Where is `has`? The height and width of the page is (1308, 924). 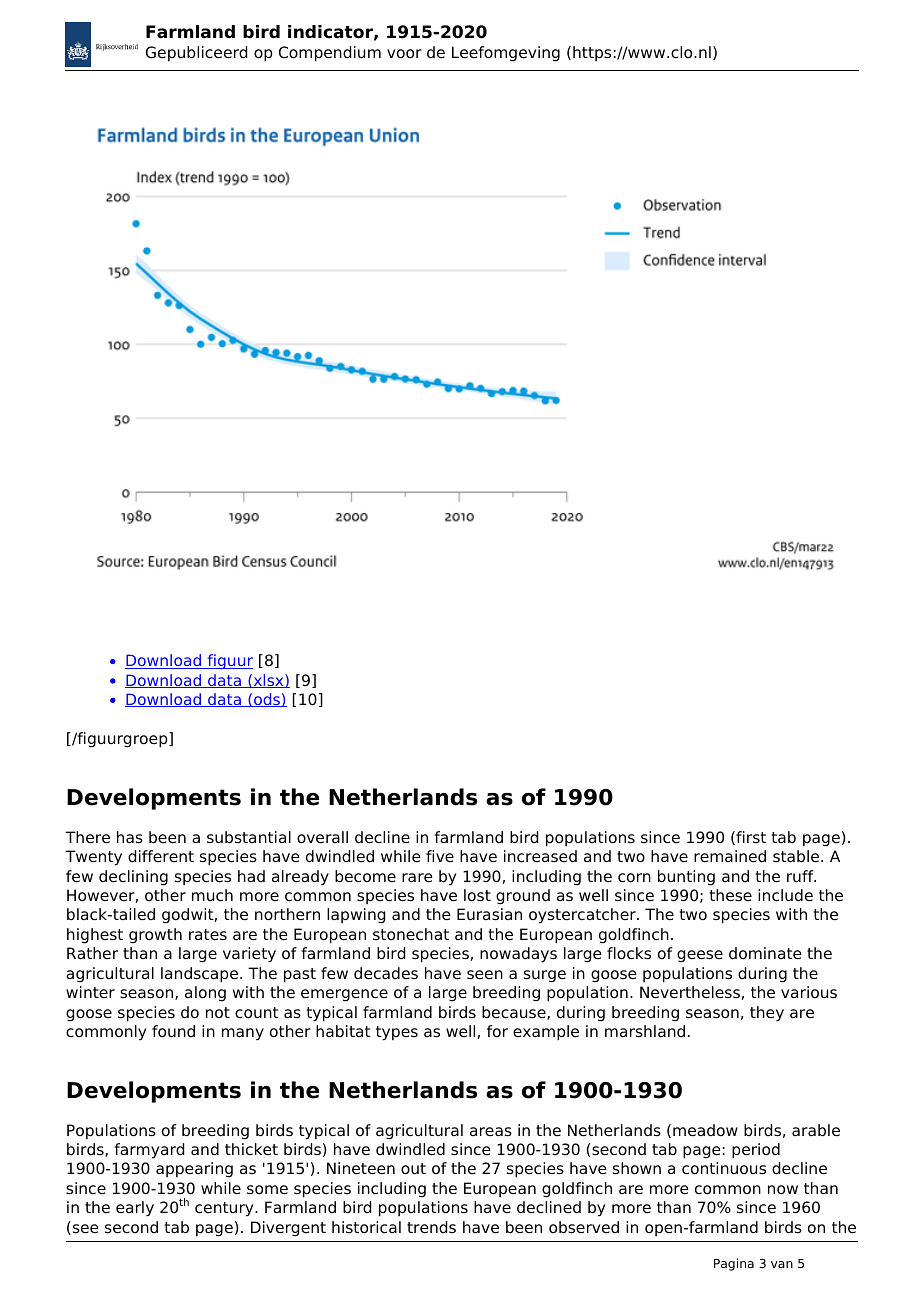
has is located at coordinates (130, 837).
